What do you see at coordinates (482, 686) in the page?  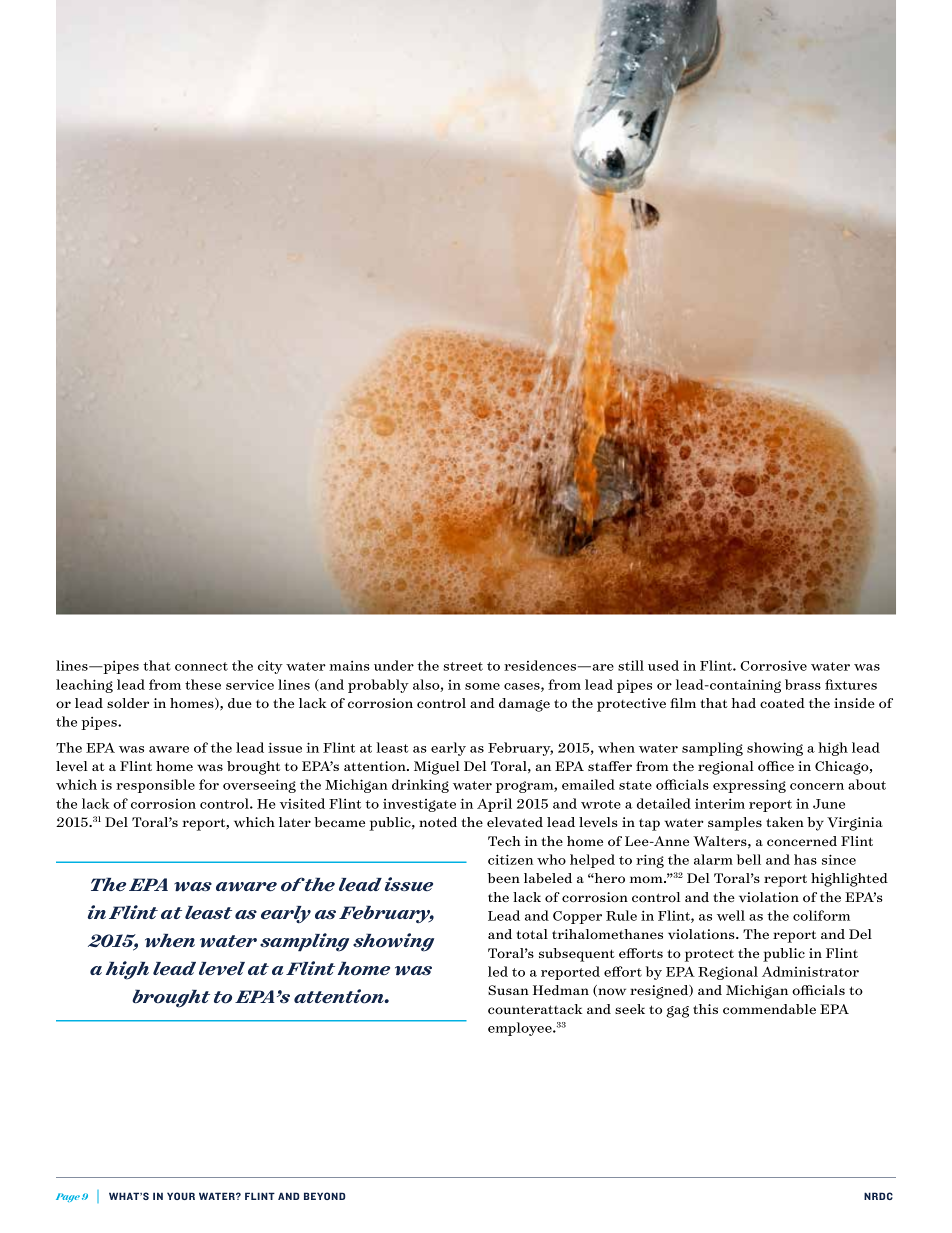 I see `some` at bounding box center [482, 686].
